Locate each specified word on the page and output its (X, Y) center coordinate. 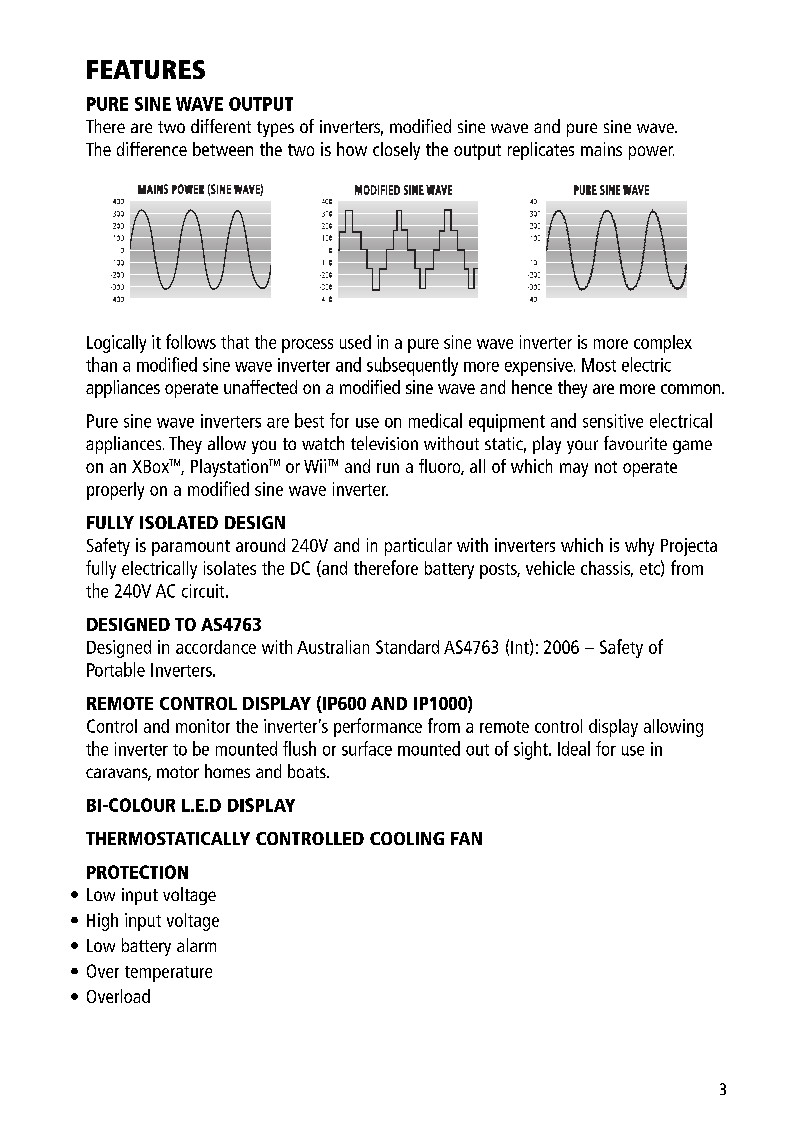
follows (191, 341)
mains (601, 149)
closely (396, 151)
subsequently (412, 366)
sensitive (613, 421)
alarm (196, 945)
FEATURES (146, 69)
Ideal (574, 748)
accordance (216, 647)
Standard (407, 647)
